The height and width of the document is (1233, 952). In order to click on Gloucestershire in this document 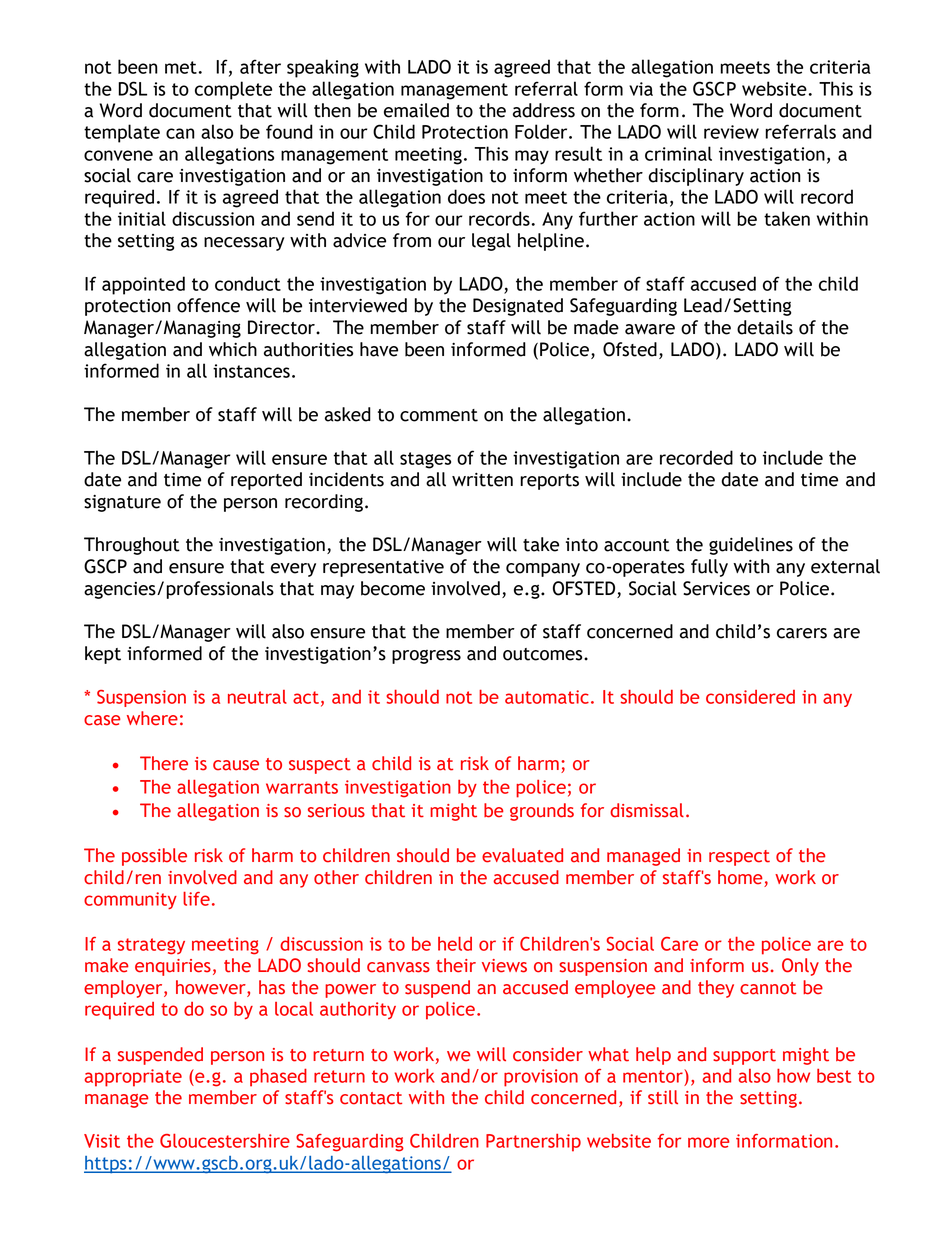, I will do `click(225, 1141)`.
